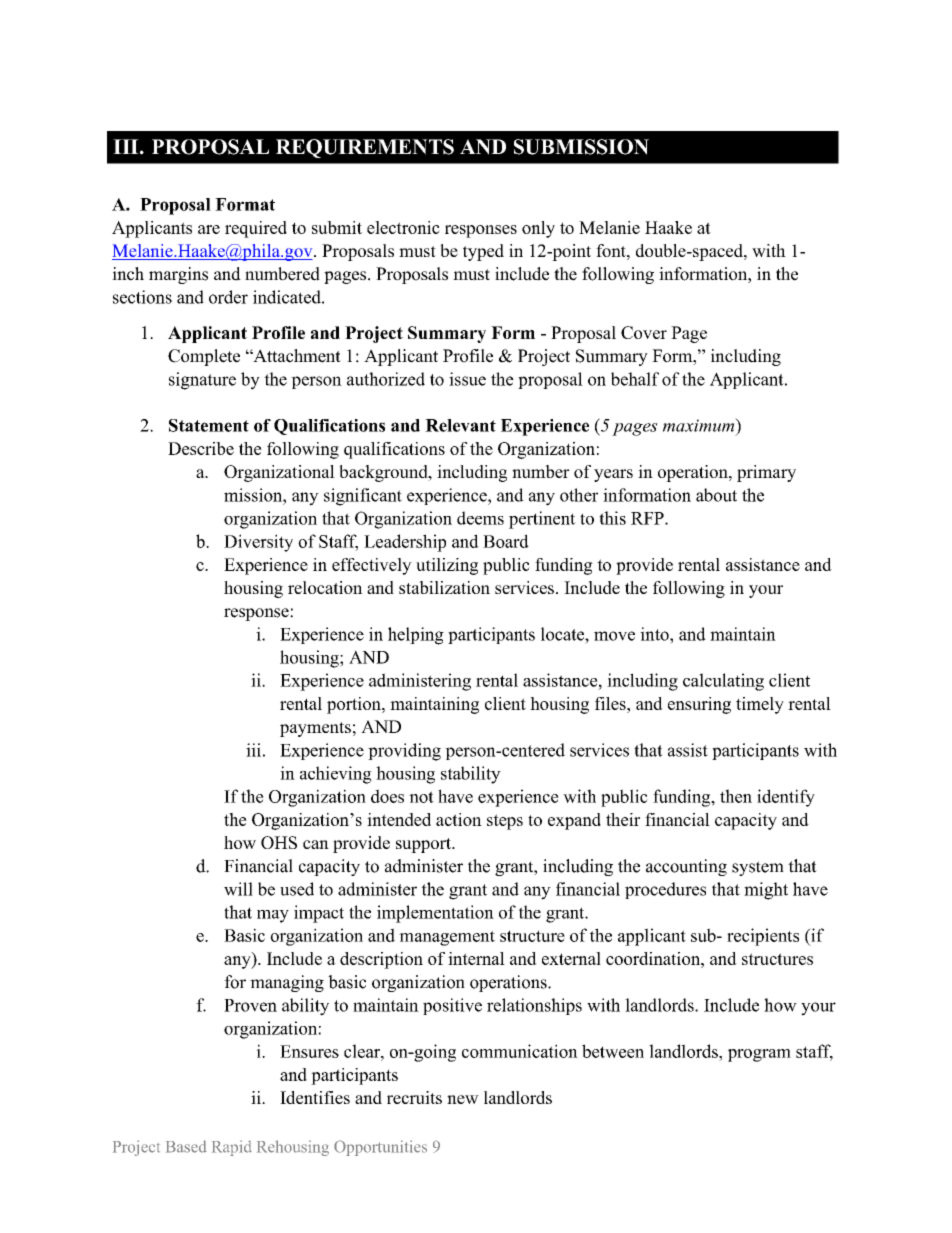 Image resolution: width=952 pixels, height=1233 pixels. Describe the element at coordinates (480, 518) in the page. I see `deems` at that location.
